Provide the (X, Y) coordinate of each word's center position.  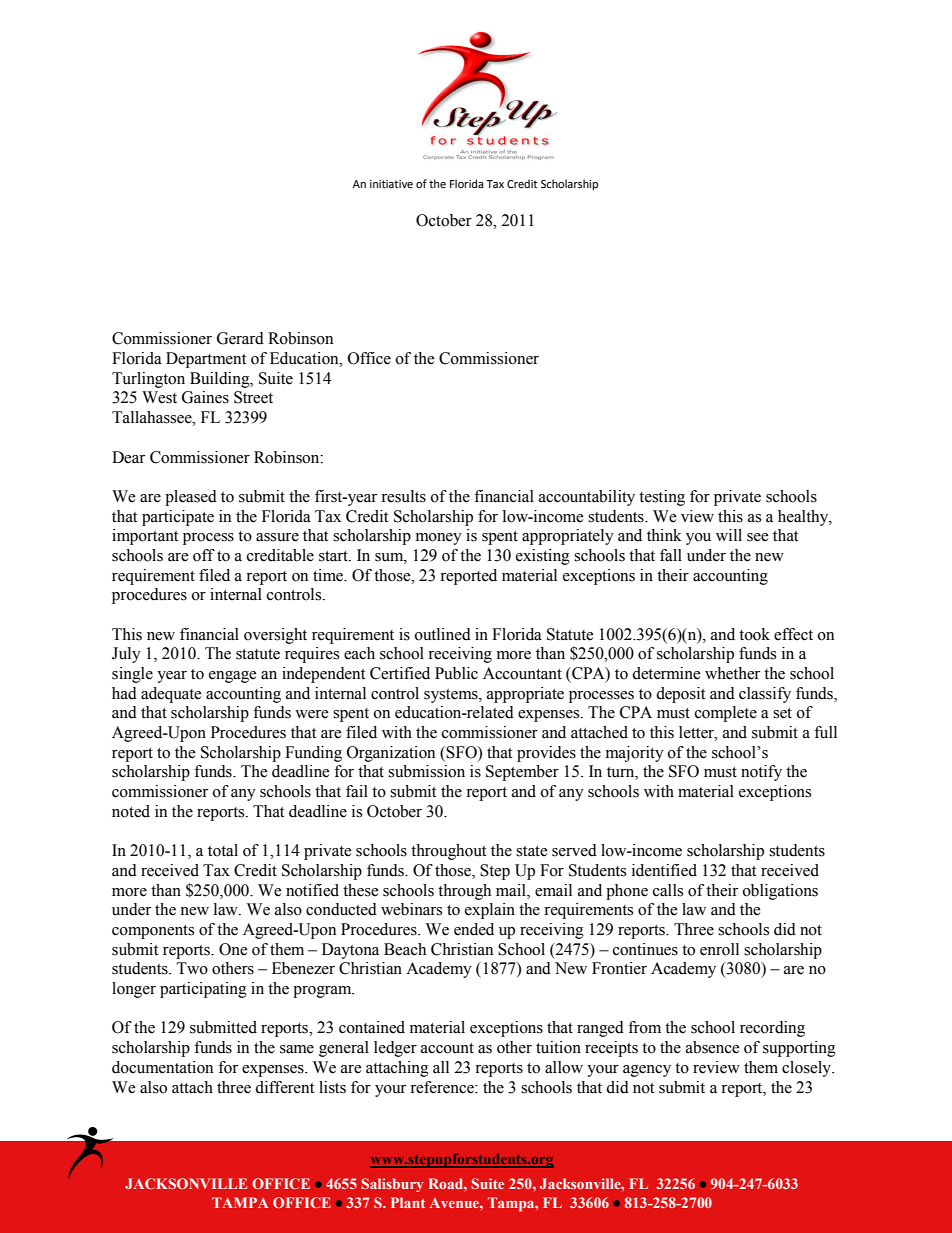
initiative (391, 184)
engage (233, 677)
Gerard (240, 338)
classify (765, 695)
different (284, 1087)
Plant (408, 1202)
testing (662, 498)
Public (456, 673)
